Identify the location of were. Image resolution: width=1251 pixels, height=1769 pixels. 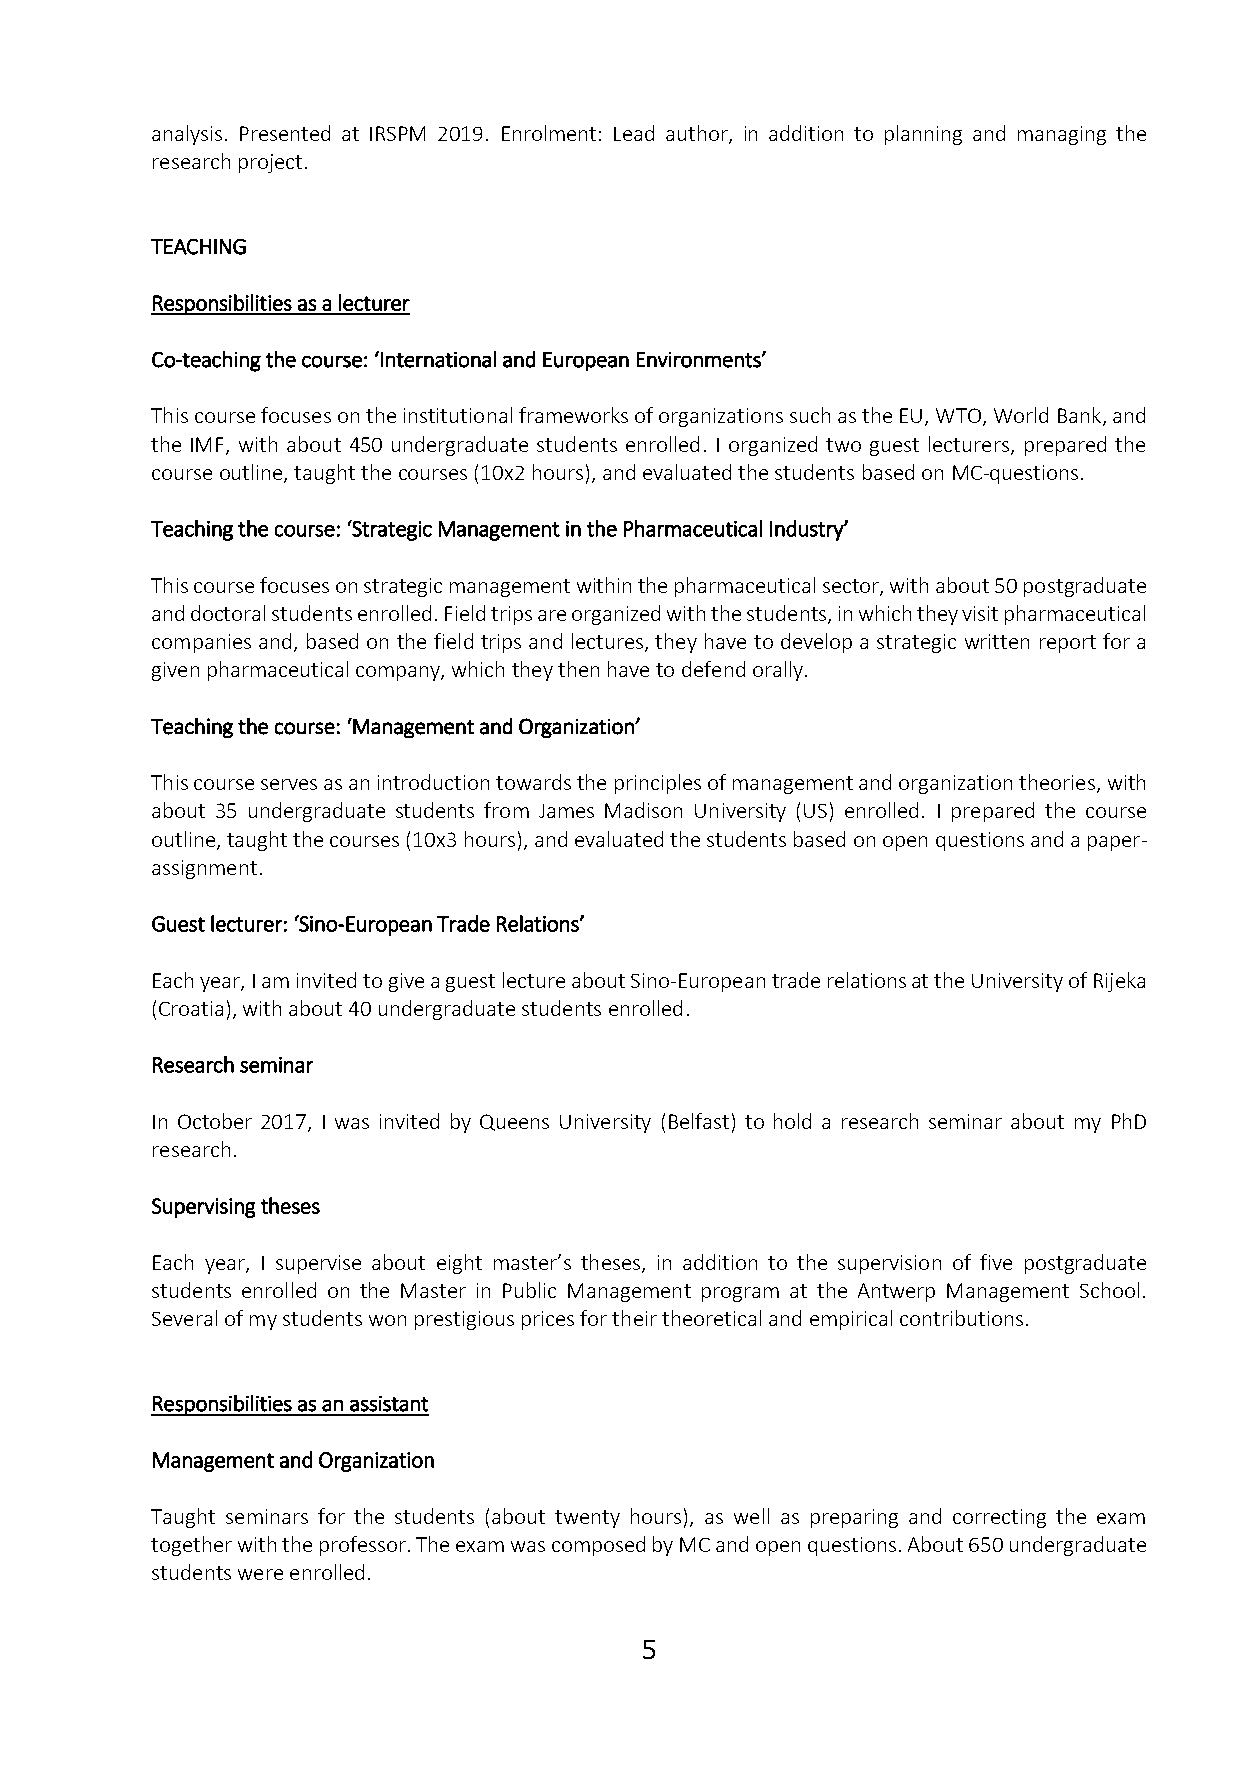
(260, 1574).
